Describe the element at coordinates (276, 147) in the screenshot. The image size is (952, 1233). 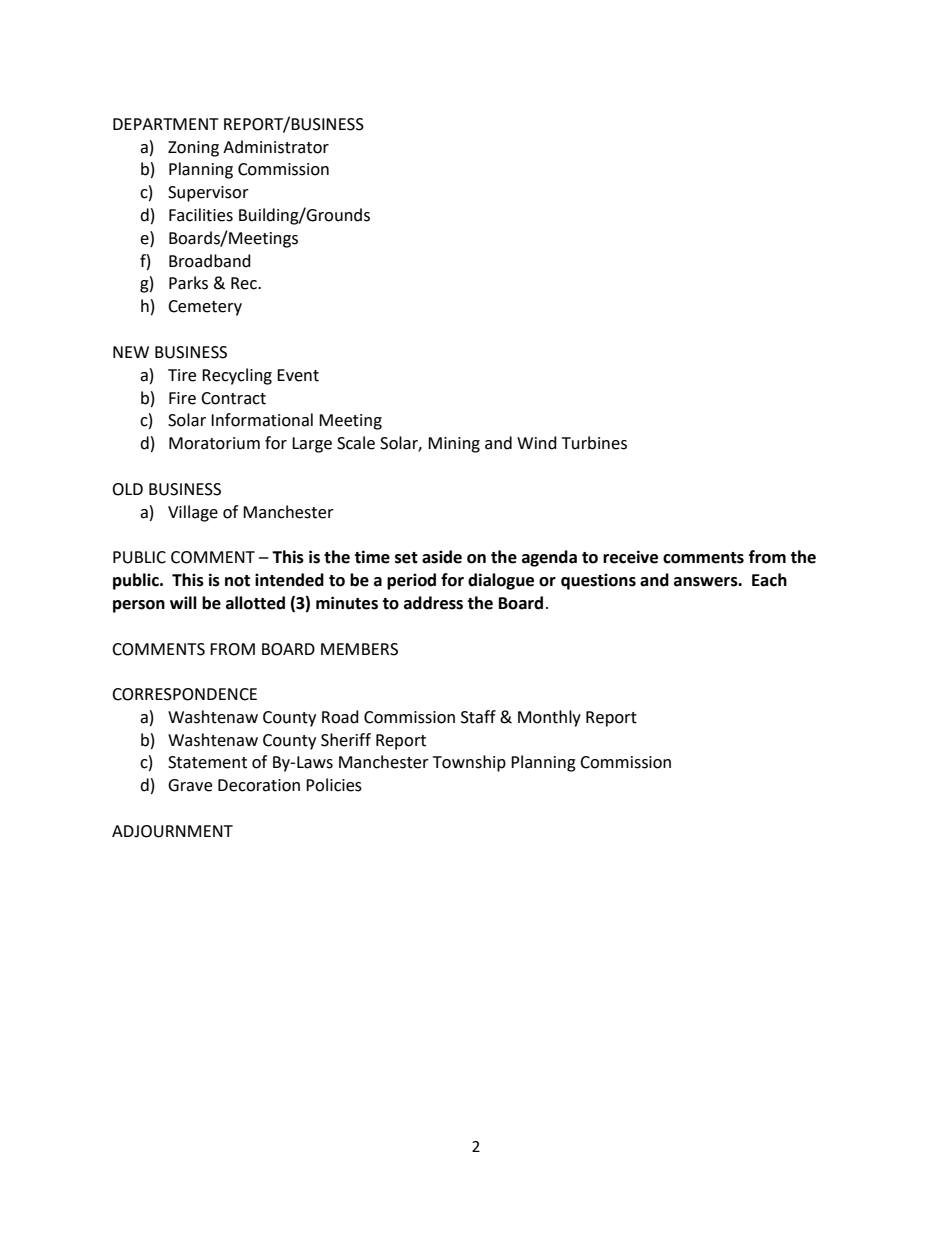
I see `Administrator` at that location.
